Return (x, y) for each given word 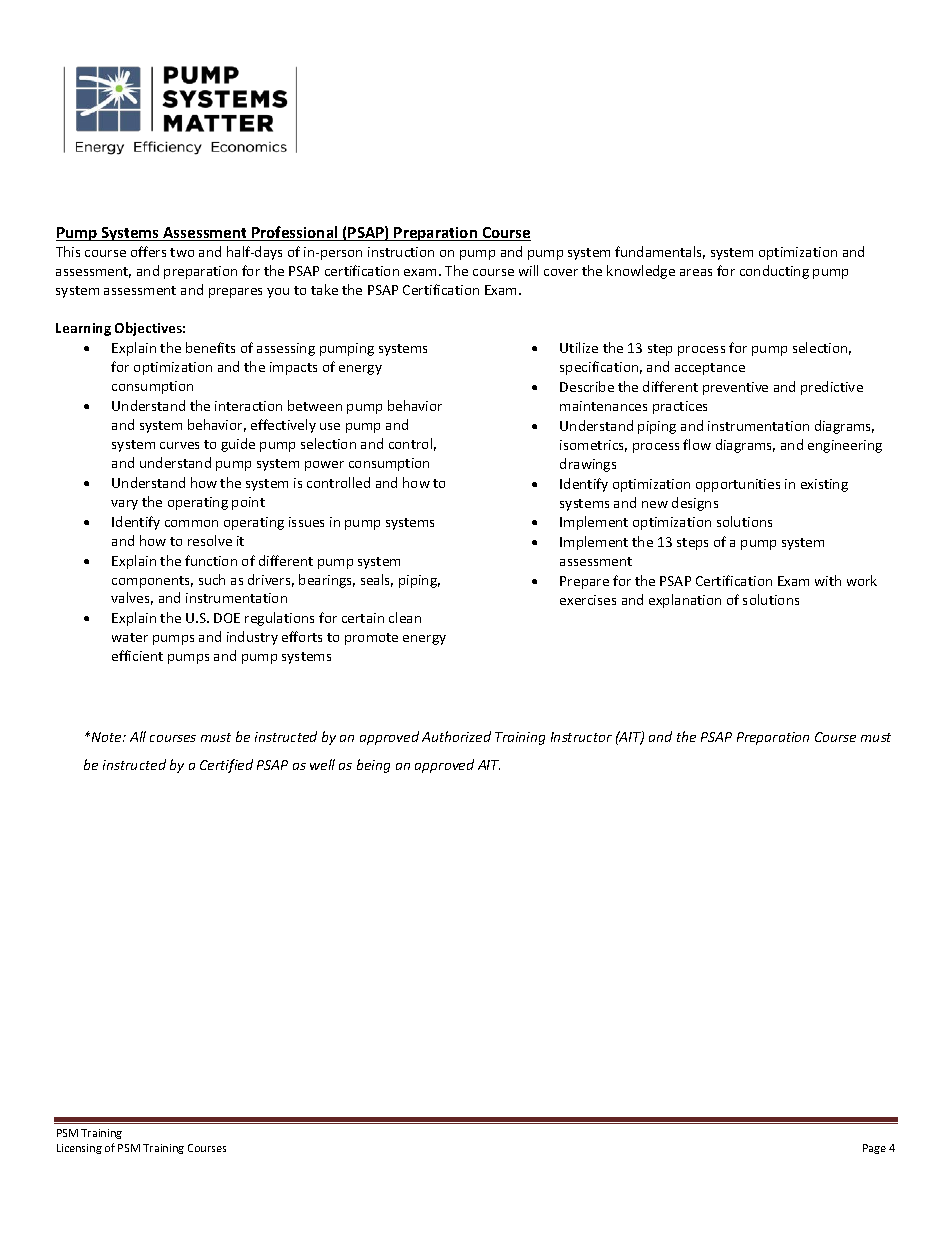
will (528, 270)
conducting (774, 272)
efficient (137, 655)
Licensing (79, 1149)
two (182, 252)
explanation (685, 601)
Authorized (456, 736)
